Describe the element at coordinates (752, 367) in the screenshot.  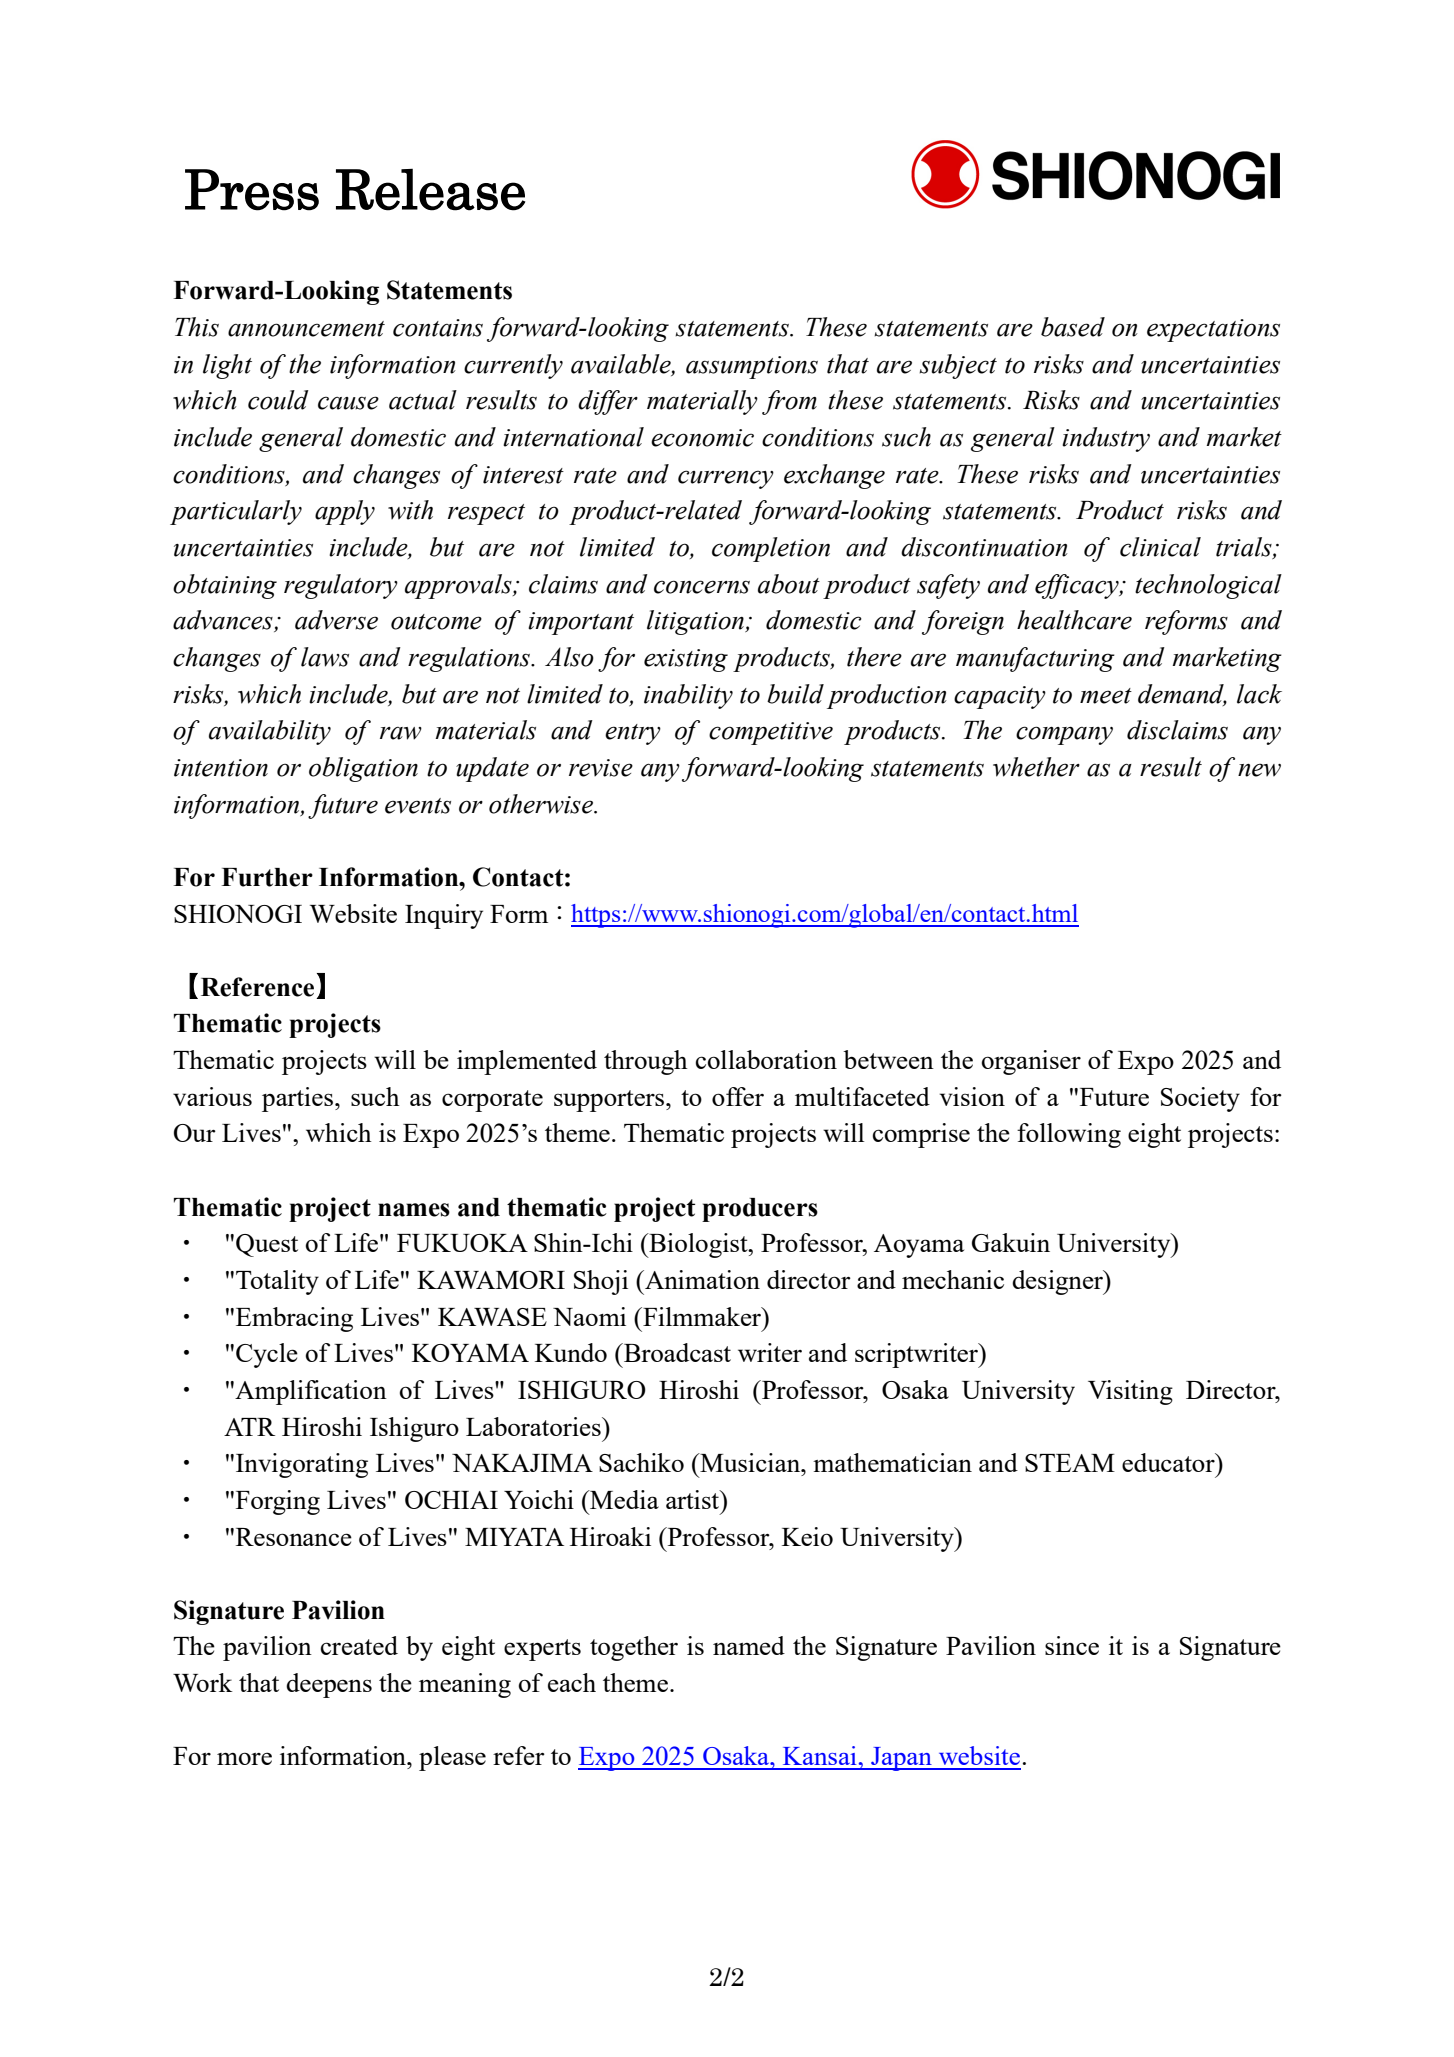
I see `assumptions` at that location.
